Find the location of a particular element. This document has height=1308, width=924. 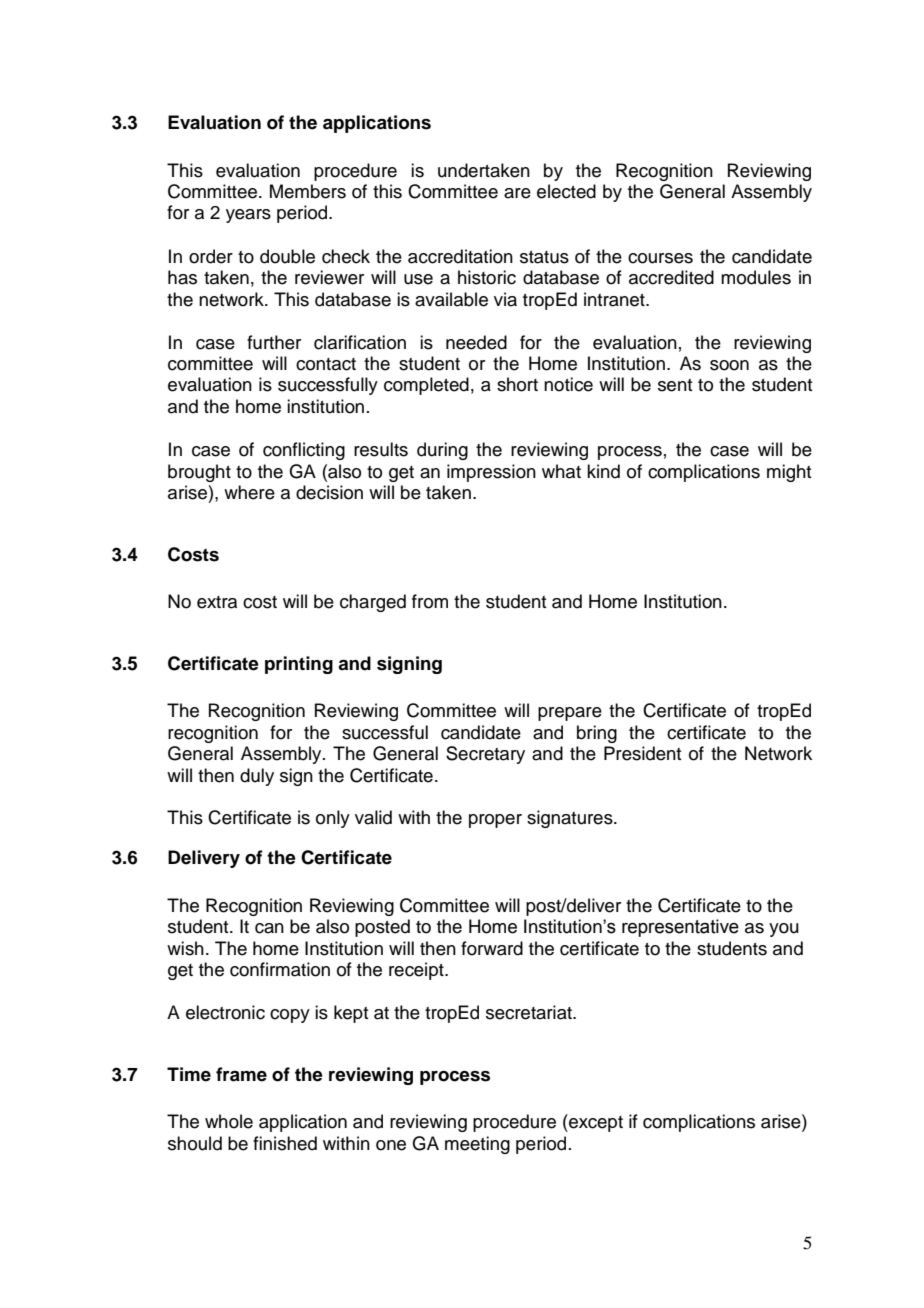

whole is located at coordinates (229, 1121).
